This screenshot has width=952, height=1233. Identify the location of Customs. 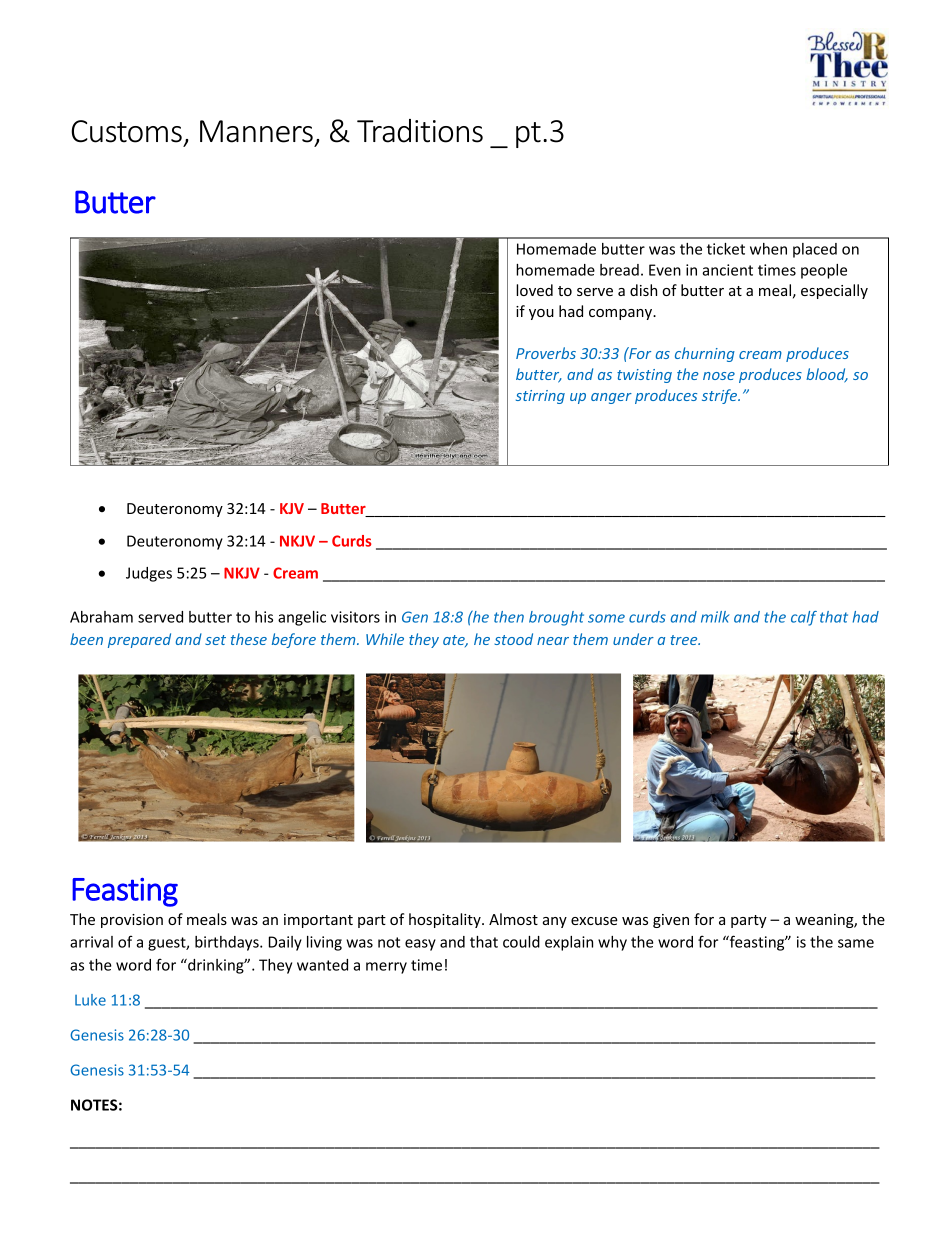
(126, 131).
